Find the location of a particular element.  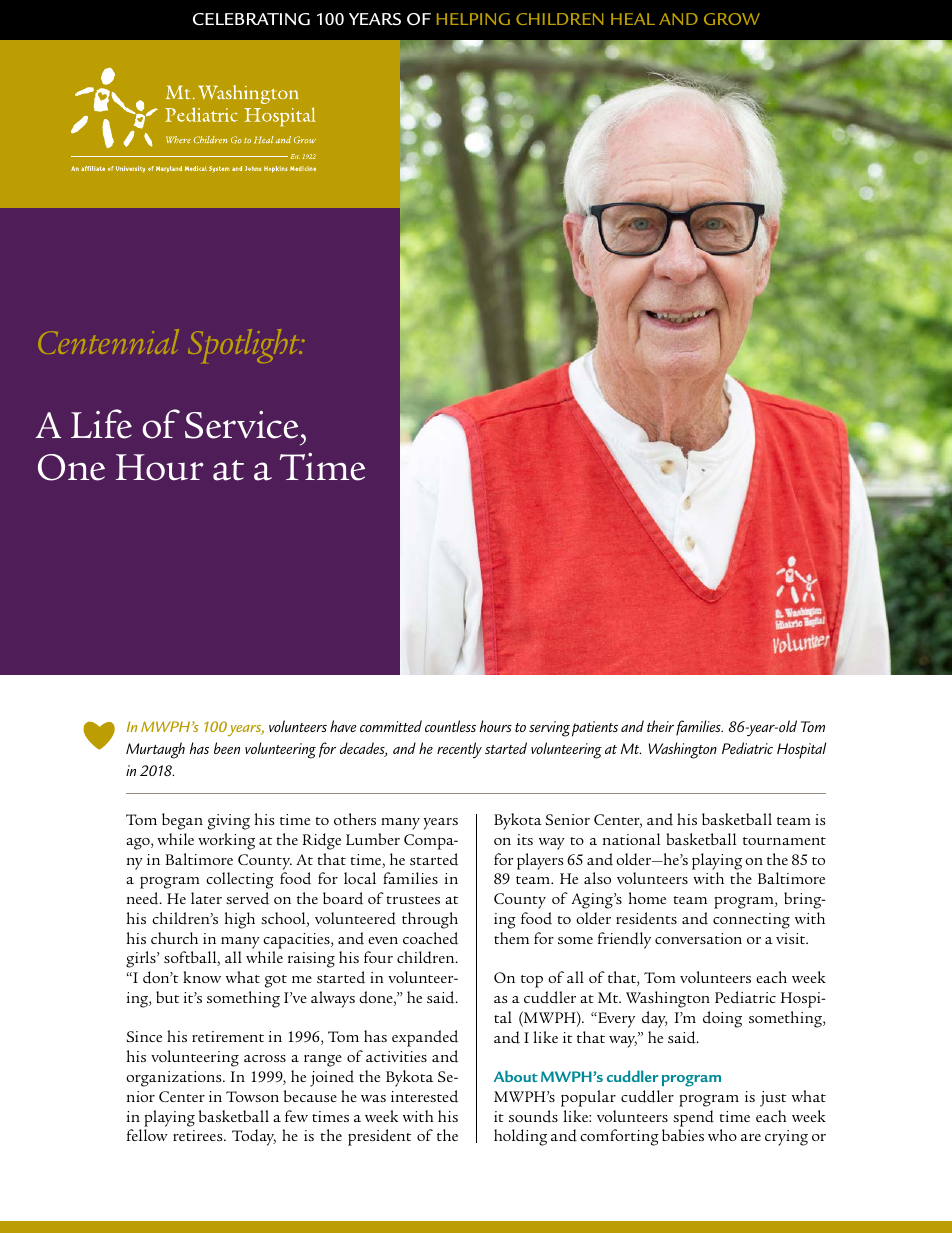

organizations is located at coordinates (175, 1079).
